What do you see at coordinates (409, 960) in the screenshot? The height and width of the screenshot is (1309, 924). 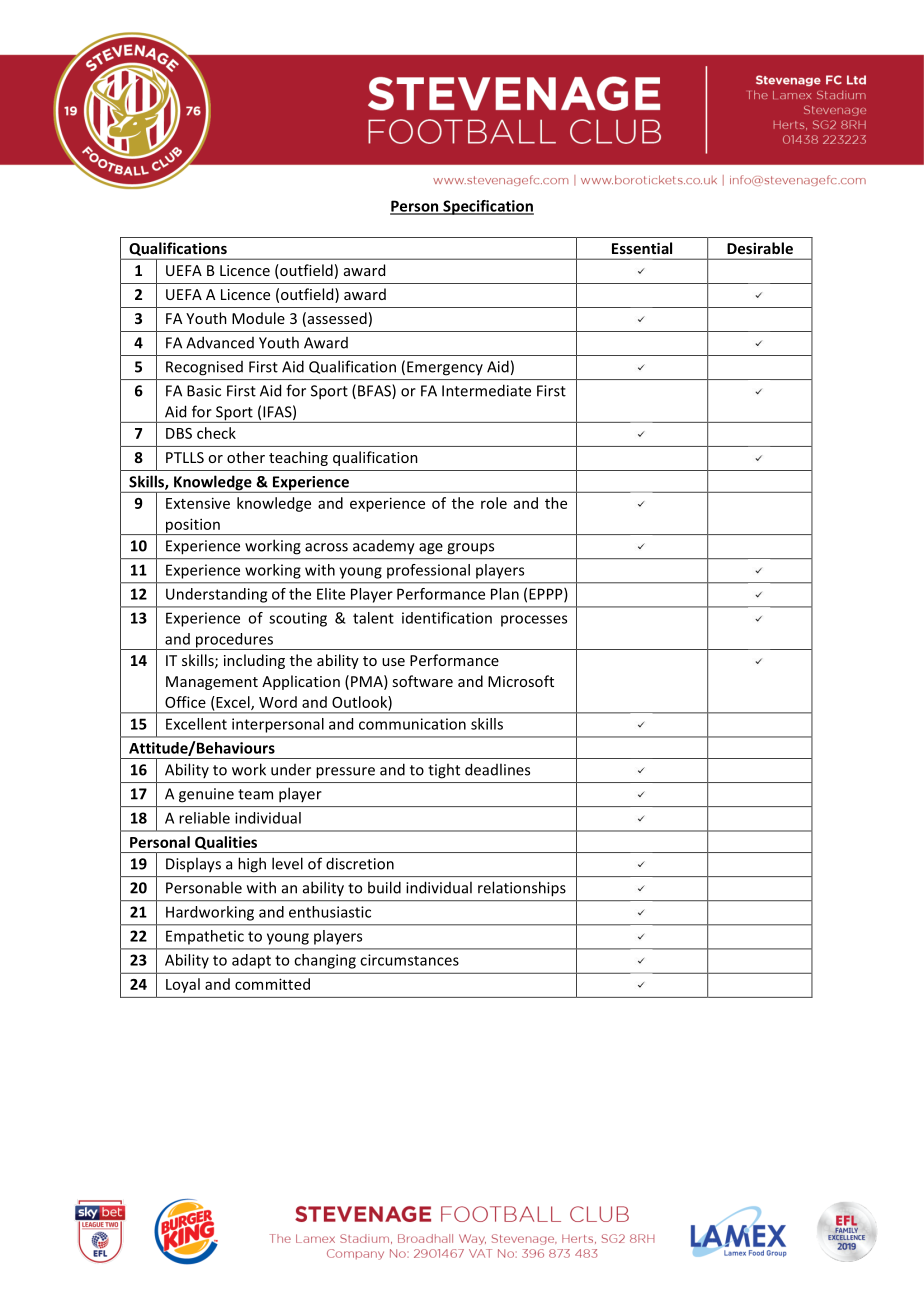 I see `circumstances` at bounding box center [409, 960].
